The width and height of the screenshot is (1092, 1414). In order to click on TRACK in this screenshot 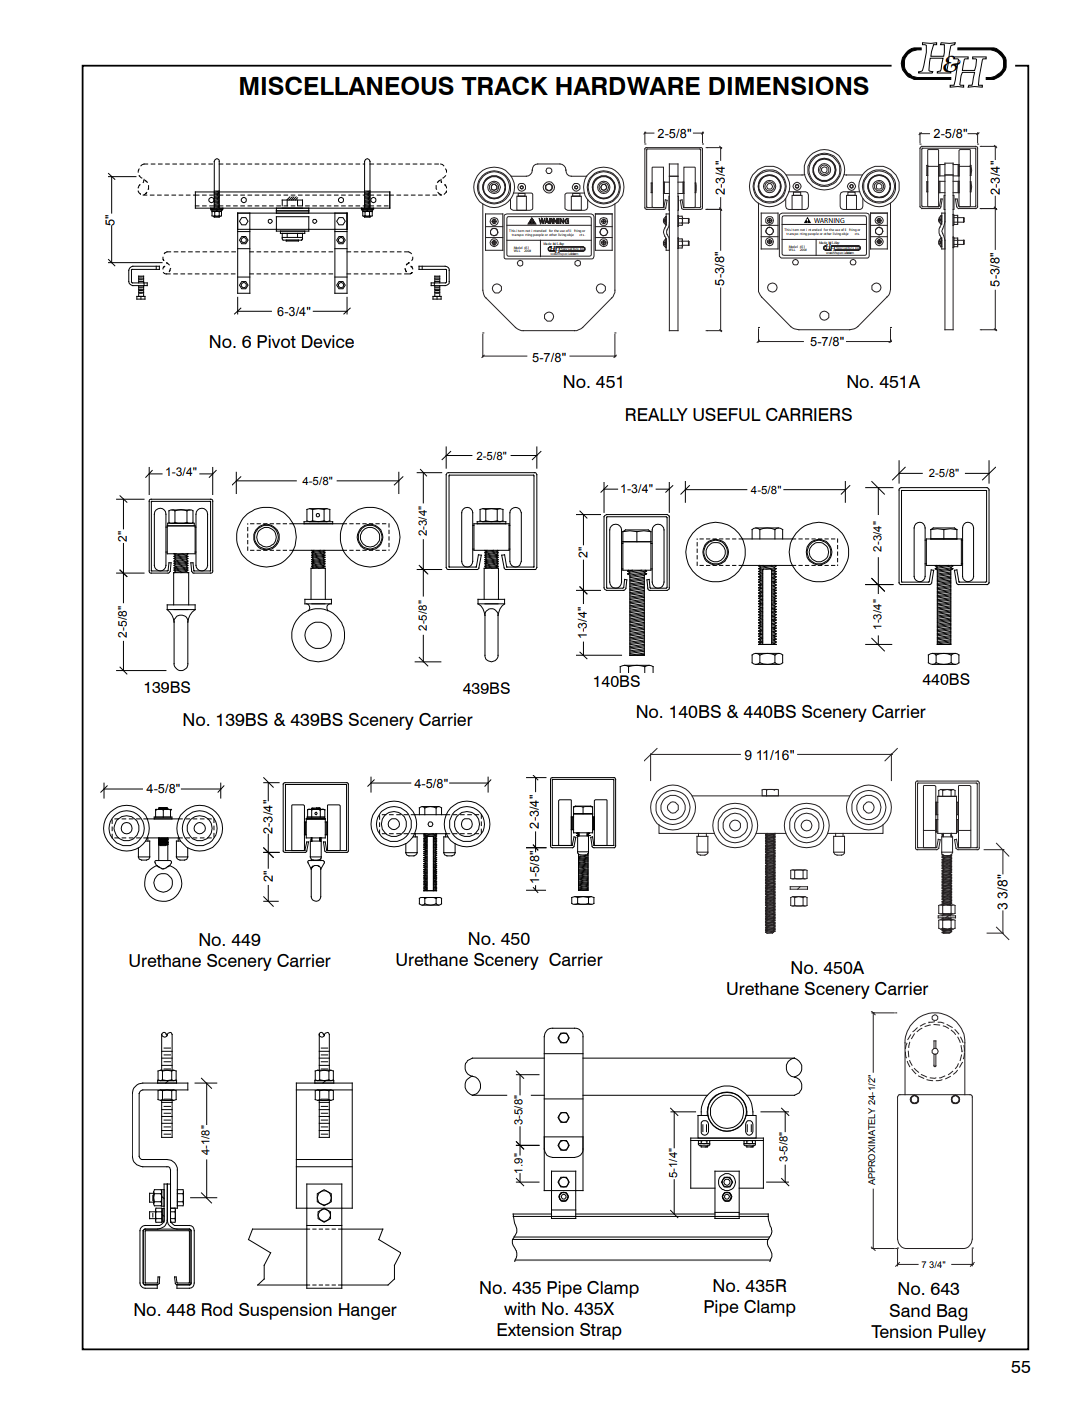, I will do `click(504, 85)`.
